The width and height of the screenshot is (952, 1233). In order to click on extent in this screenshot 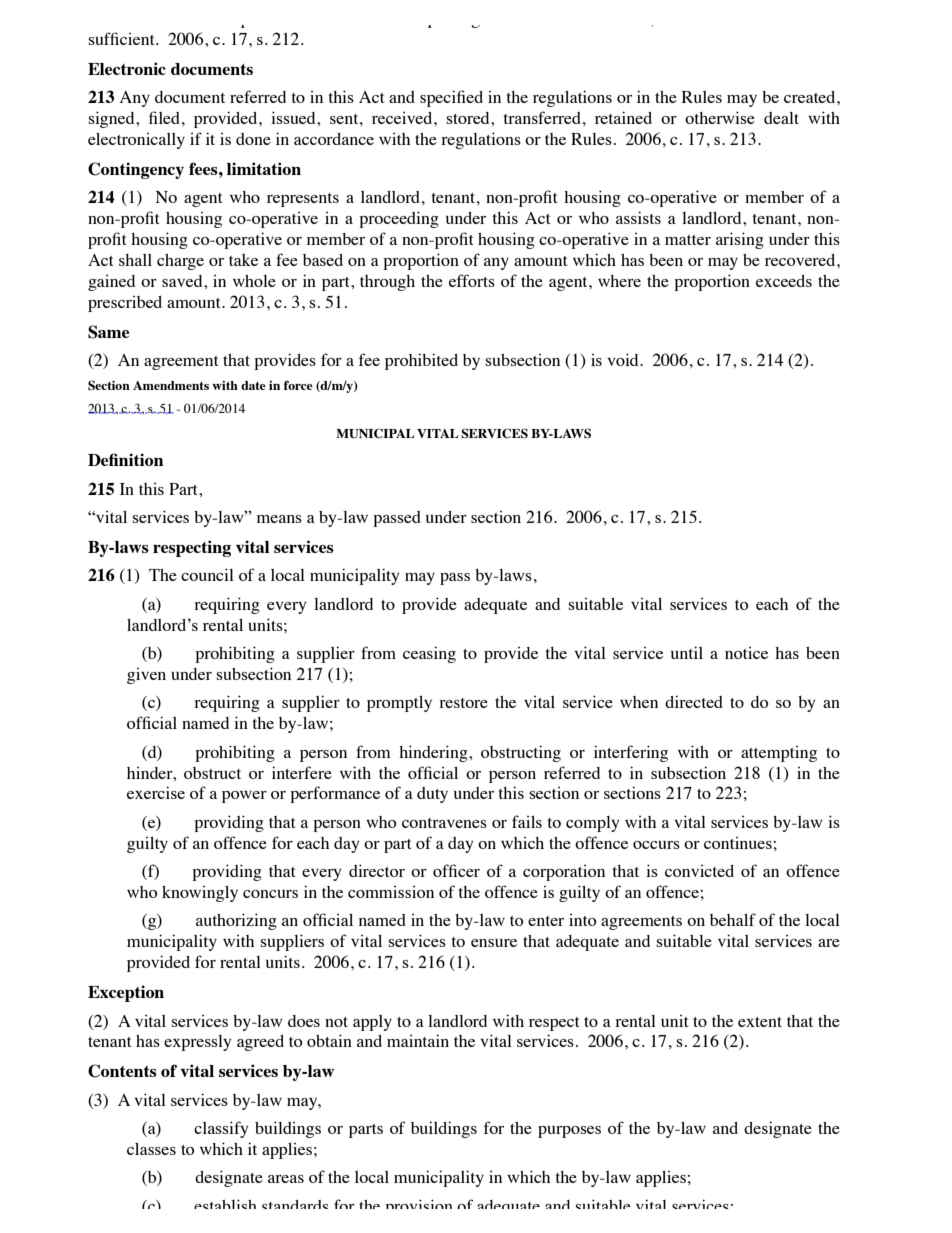, I will do `click(760, 1022)`.
